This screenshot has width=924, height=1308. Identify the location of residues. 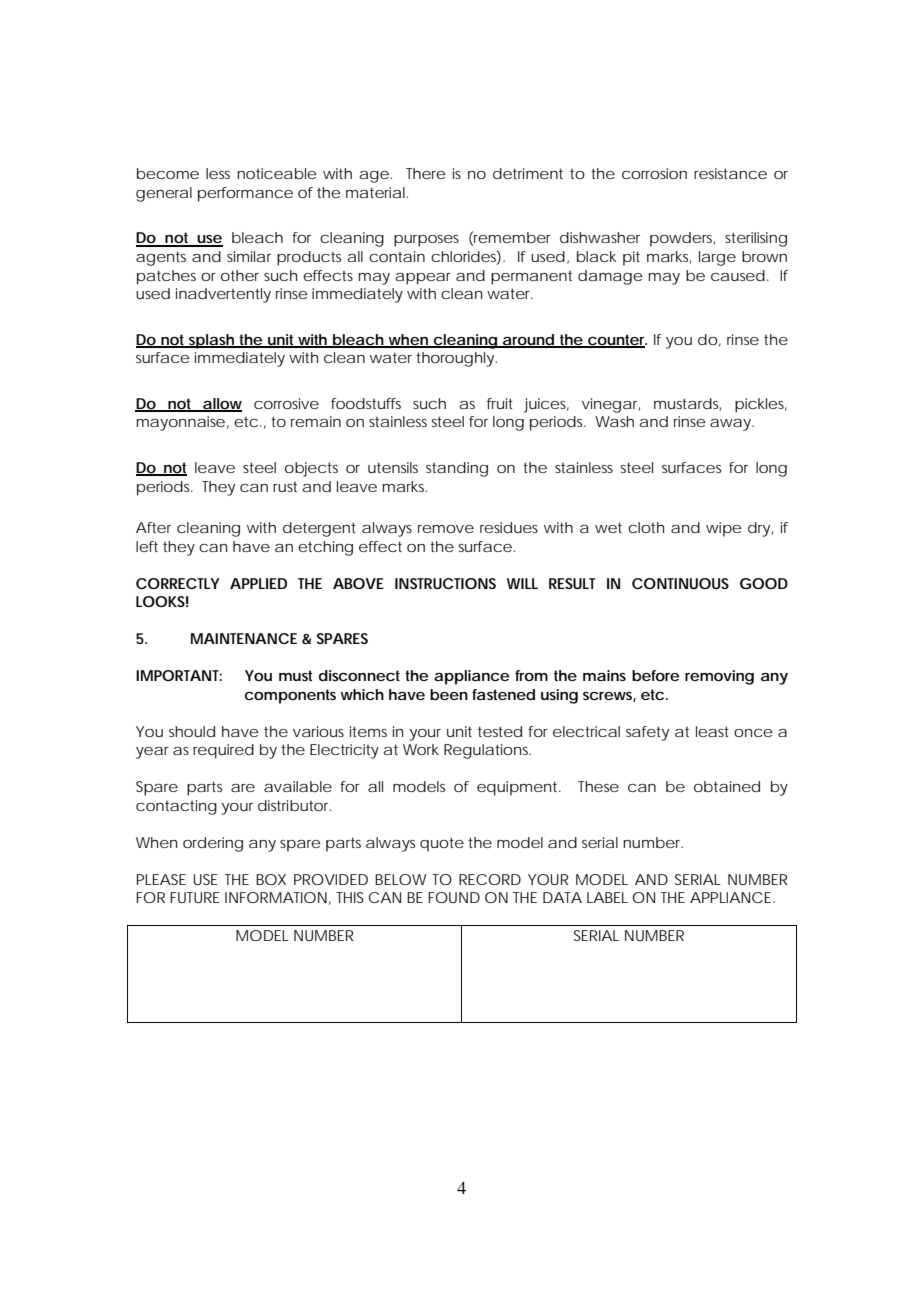
(509, 527).
